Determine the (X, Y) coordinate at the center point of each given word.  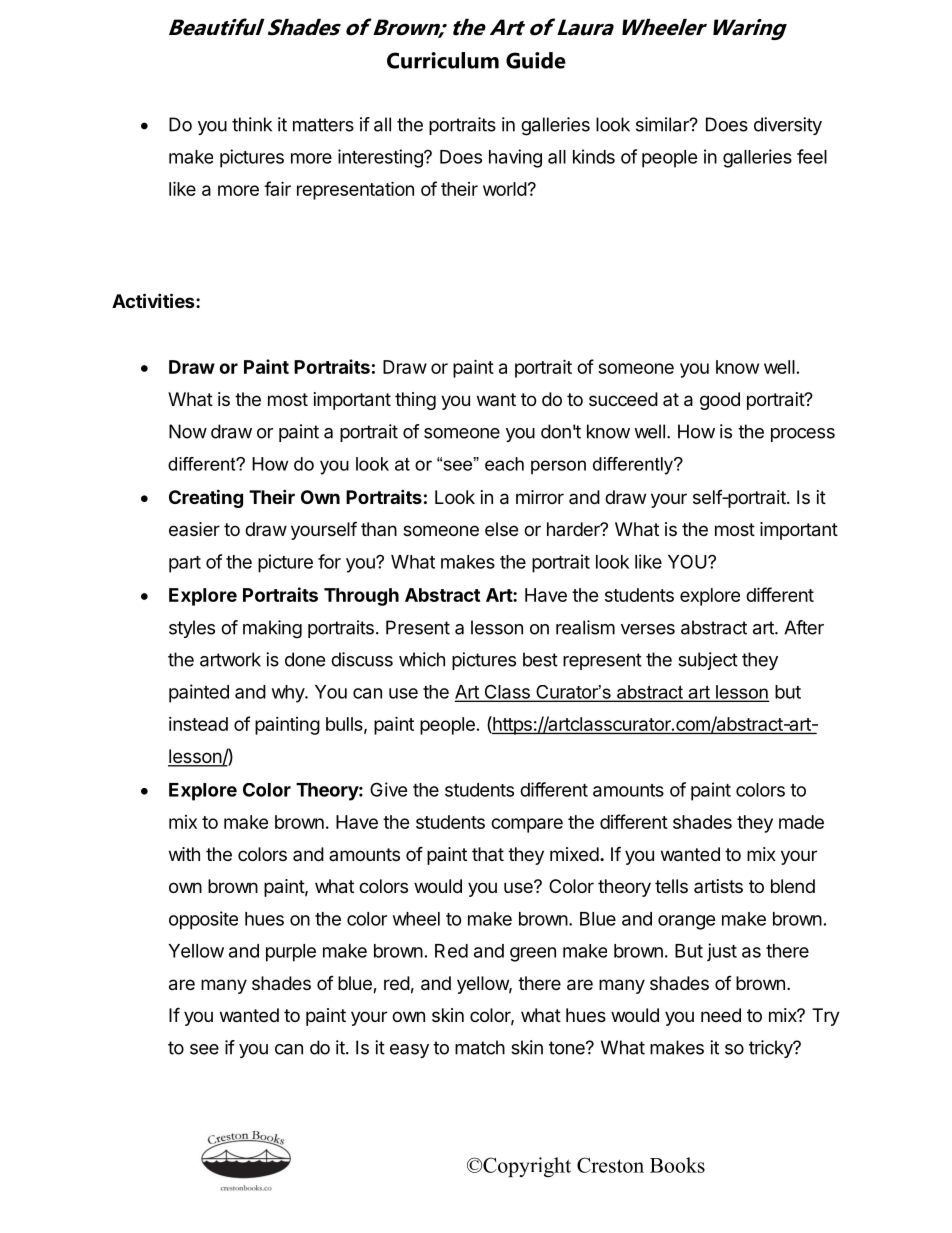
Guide (536, 60)
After (804, 627)
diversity (788, 126)
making (272, 629)
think (252, 124)
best (540, 659)
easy (409, 1051)
